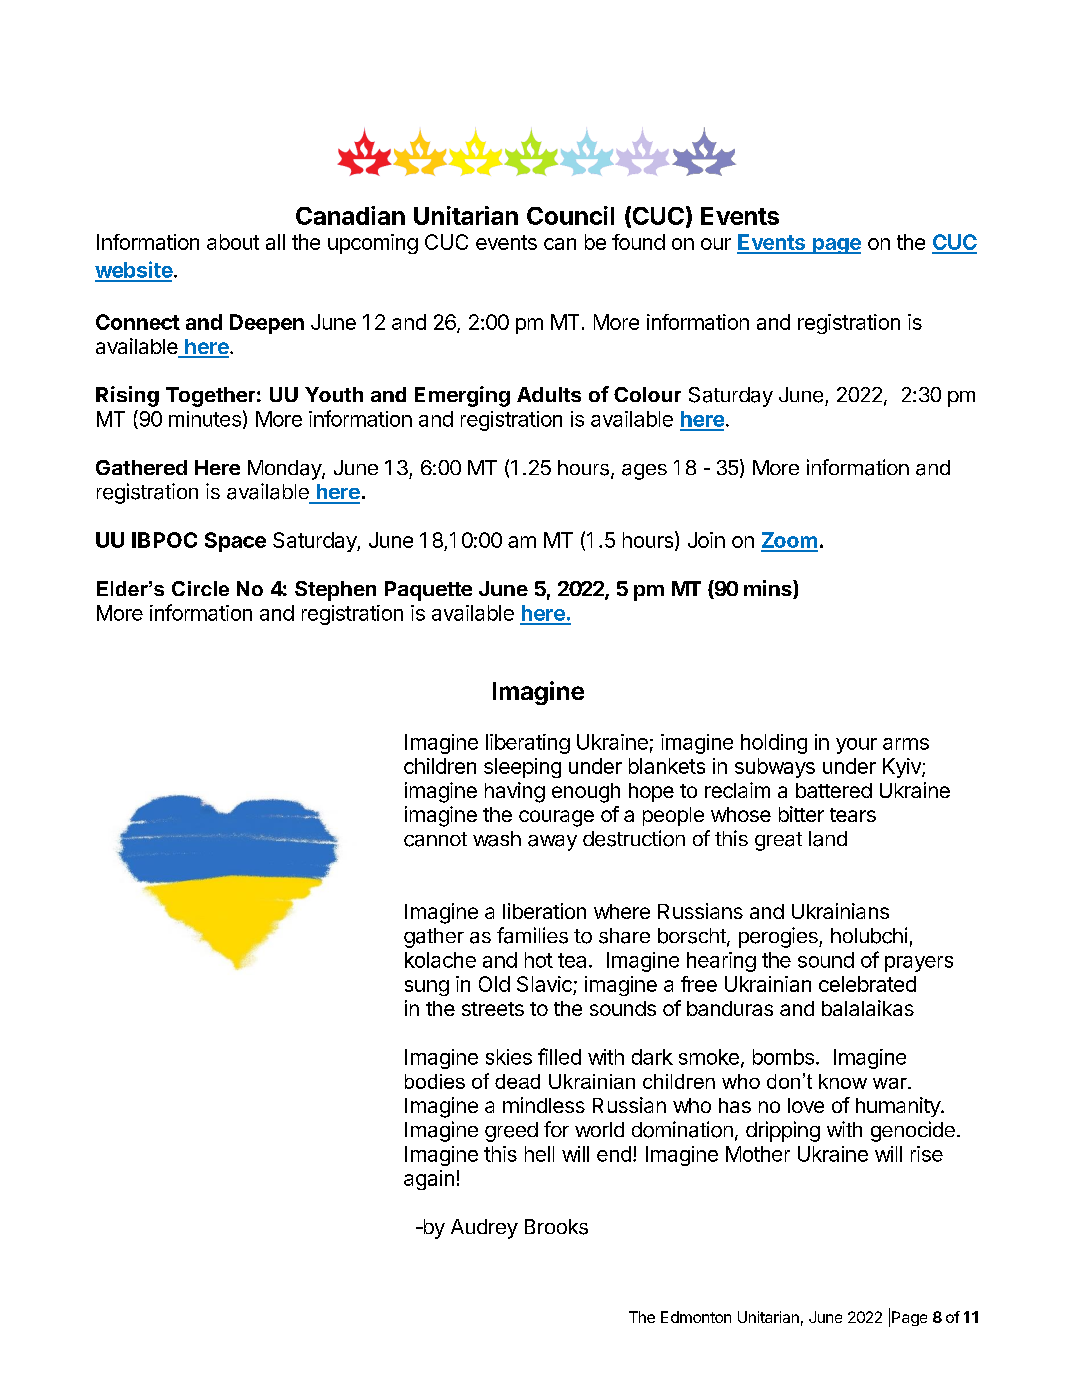  What do you see at coordinates (429, 1180) in the document?
I see `again` at bounding box center [429, 1180].
